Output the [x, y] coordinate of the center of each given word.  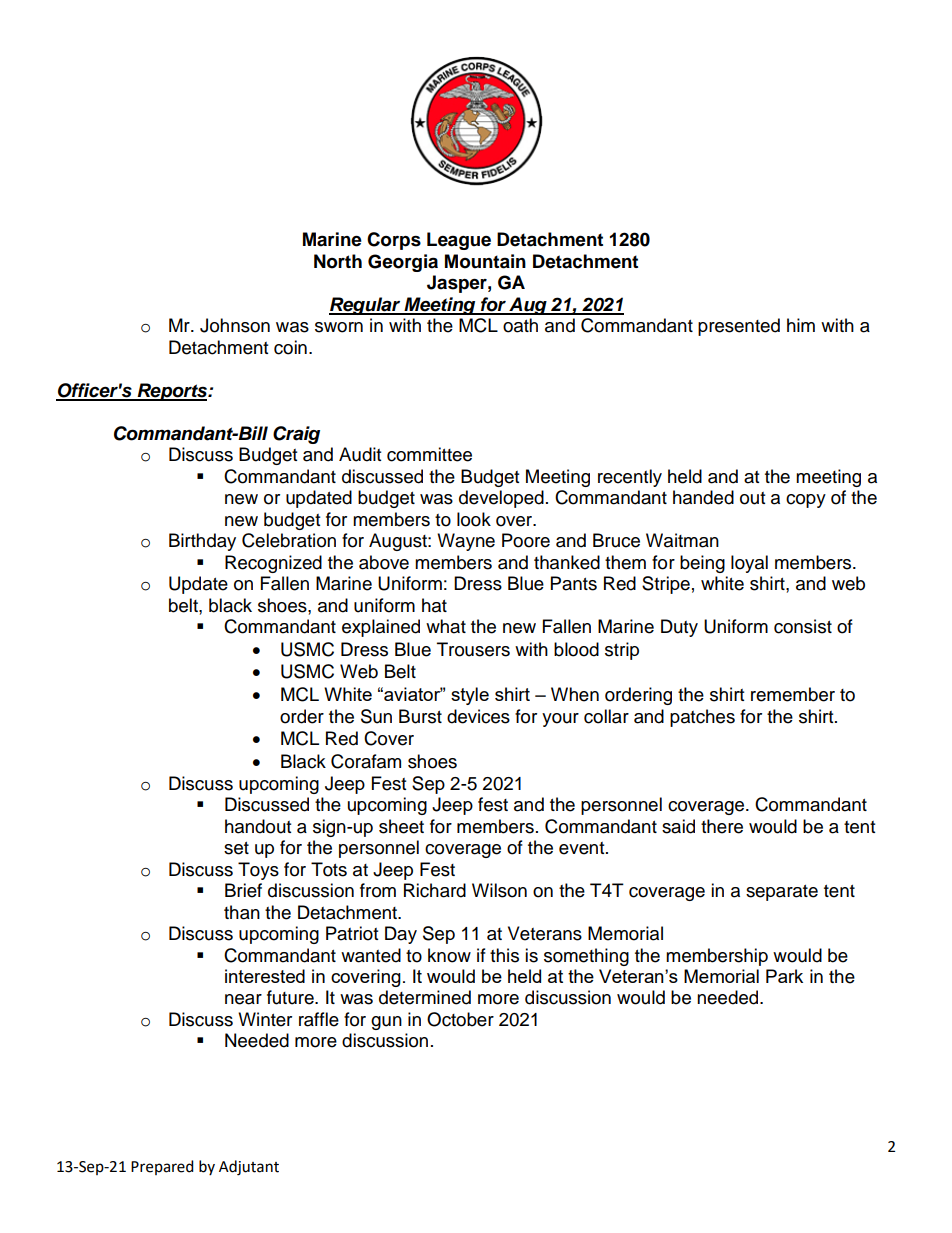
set [236, 848]
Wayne [466, 542]
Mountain [485, 261]
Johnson [235, 325]
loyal [749, 564]
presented [739, 327]
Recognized [273, 564]
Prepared [162, 1167]
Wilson [499, 890]
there [722, 826]
